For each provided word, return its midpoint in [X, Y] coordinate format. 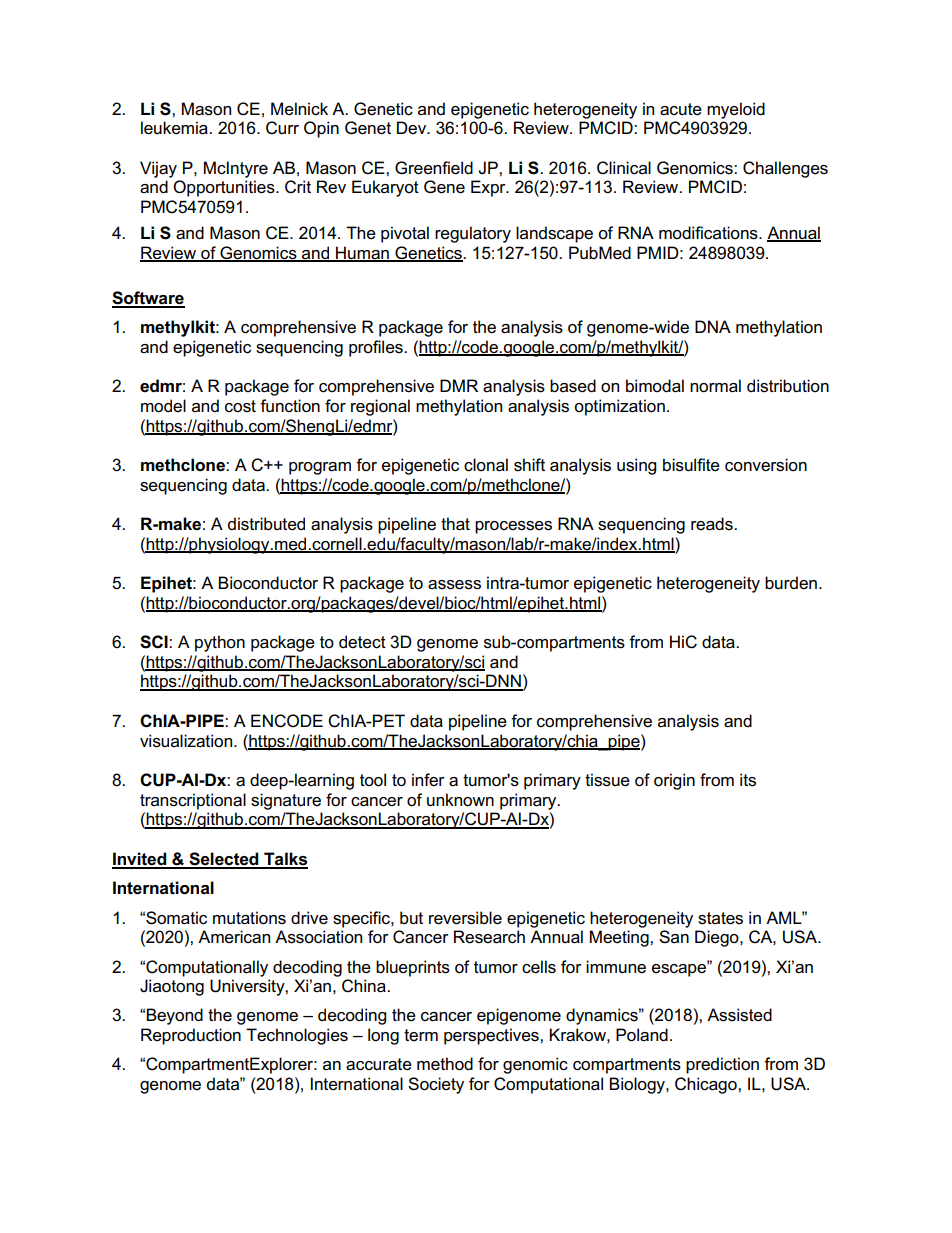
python [220, 643]
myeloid [736, 110]
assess [454, 585]
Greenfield [434, 168]
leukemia [175, 128]
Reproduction [191, 1036]
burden [791, 583]
